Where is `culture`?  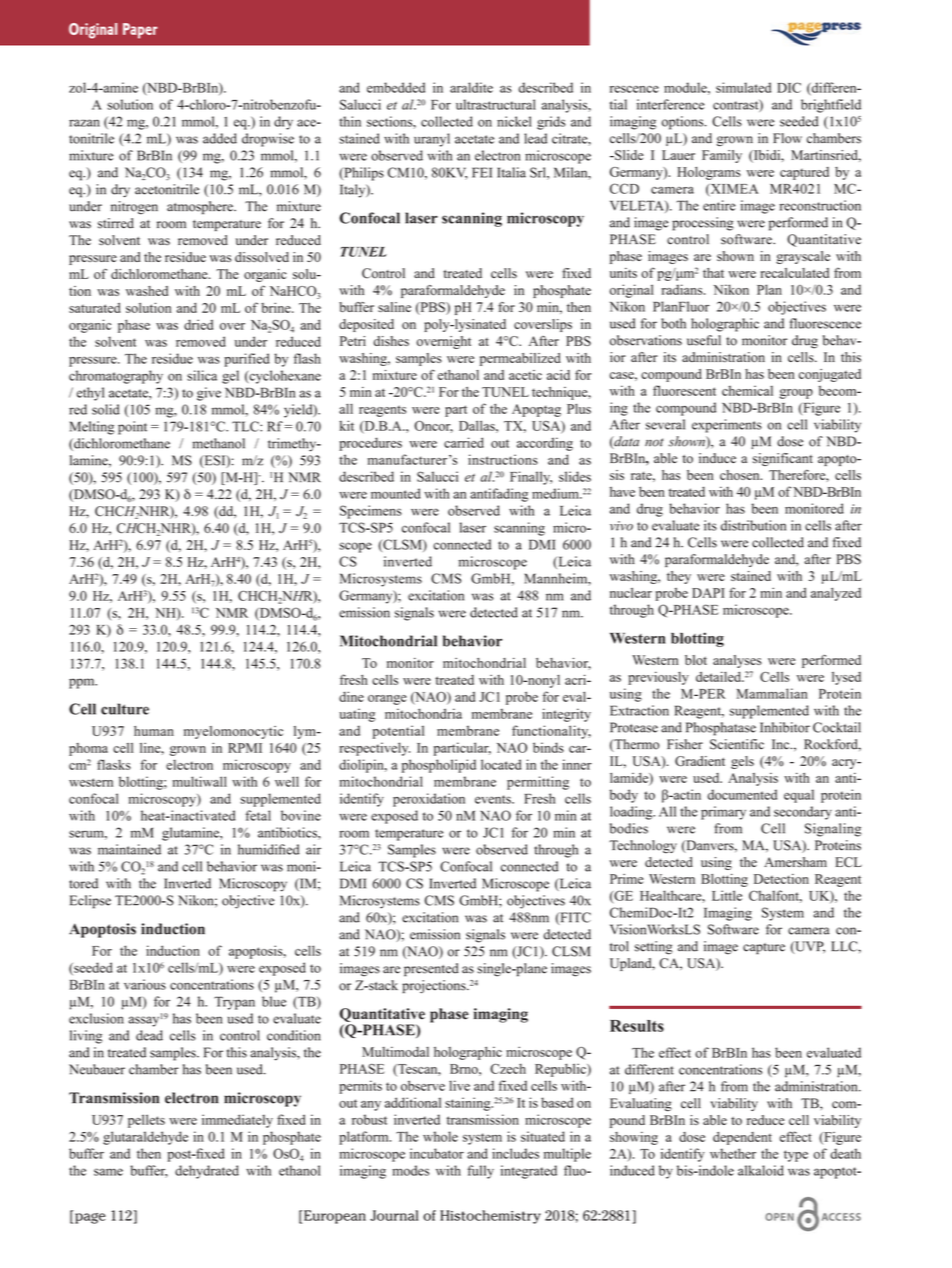 culture is located at coordinates (125, 709).
